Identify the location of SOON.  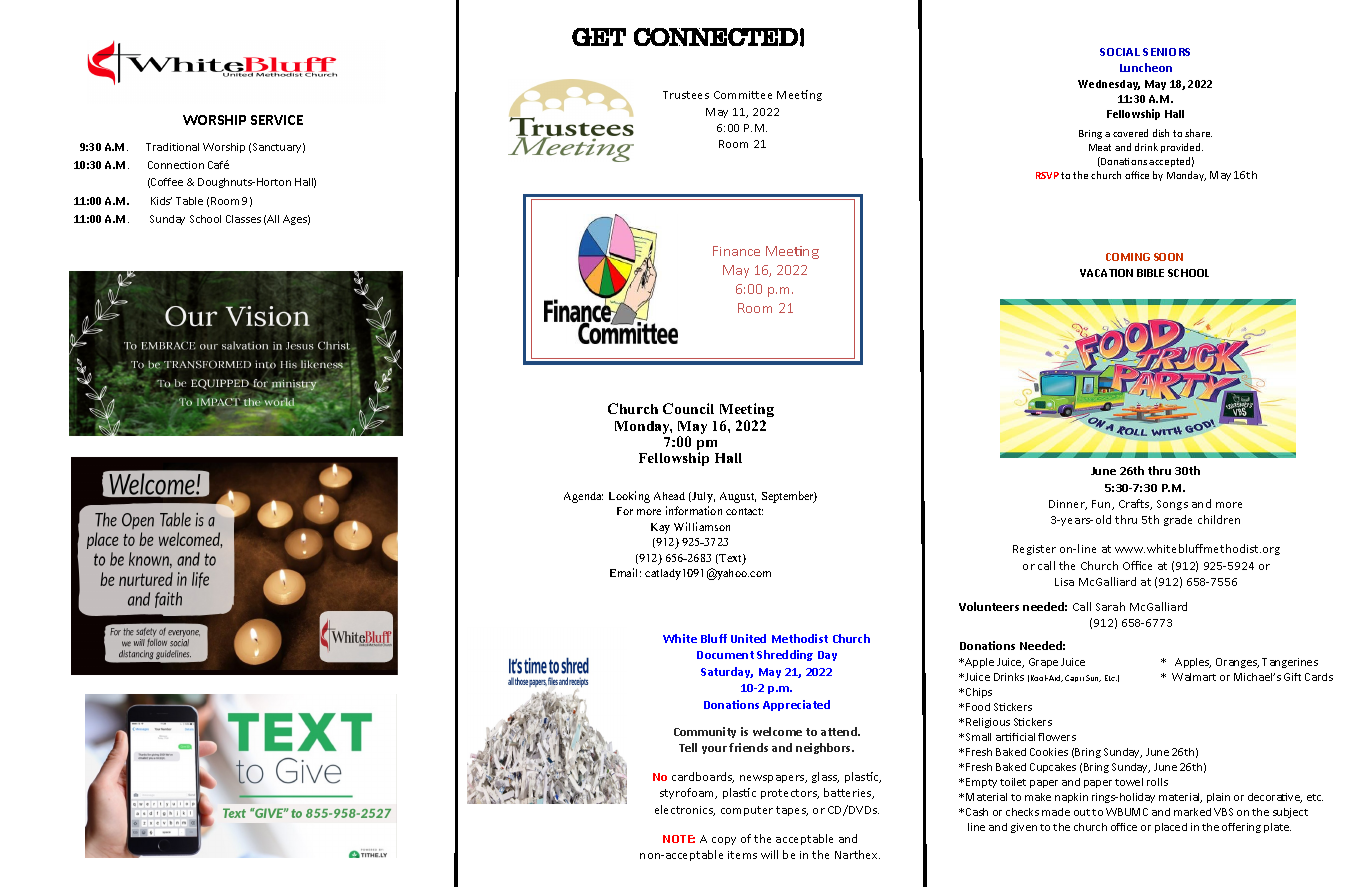
(1168, 257).
